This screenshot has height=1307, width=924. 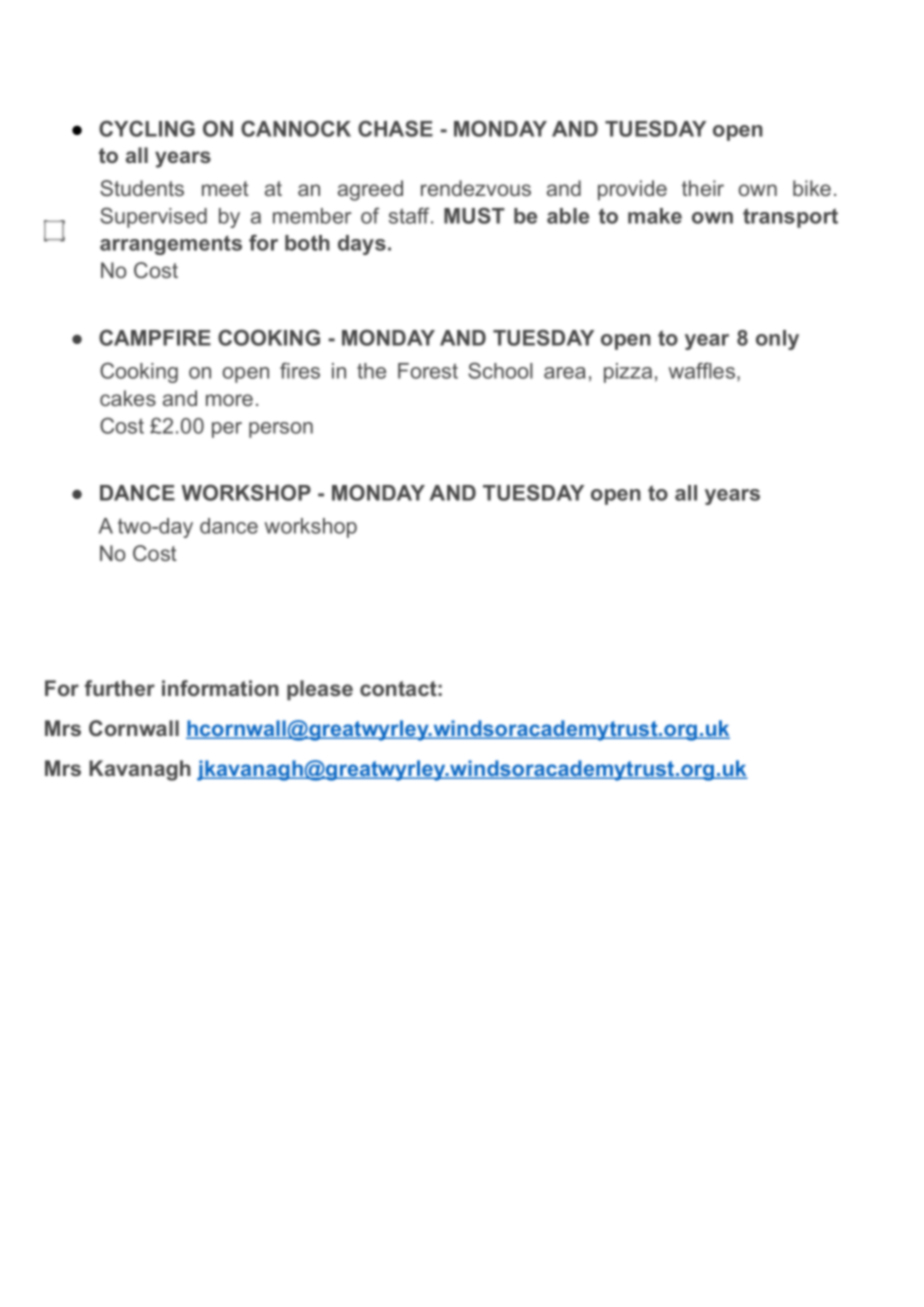 I want to click on please, so click(x=320, y=690).
